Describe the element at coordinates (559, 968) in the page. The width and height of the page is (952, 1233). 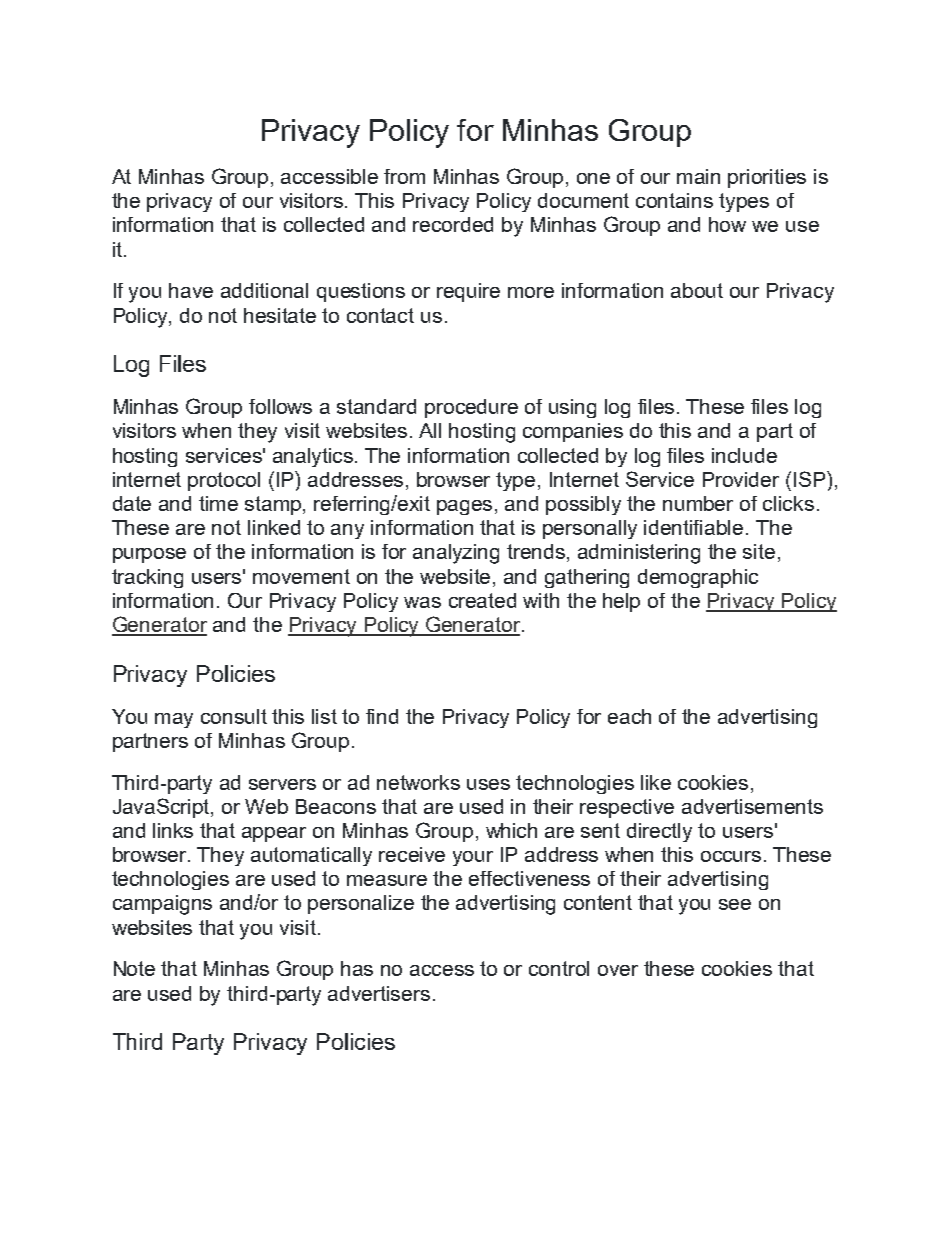
I see `control` at that location.
